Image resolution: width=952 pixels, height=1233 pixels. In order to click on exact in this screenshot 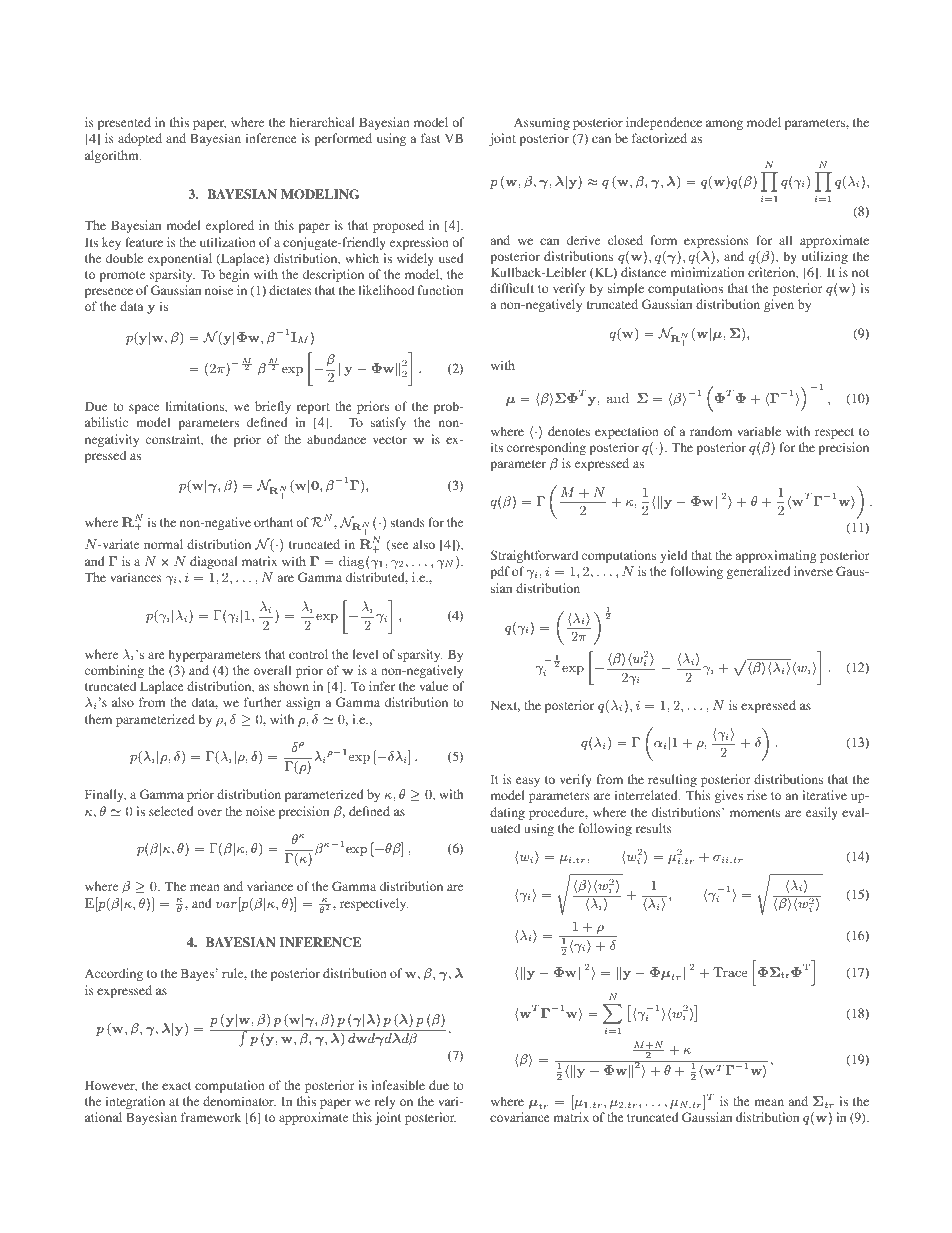, I will do `click(176, 1086)`.
